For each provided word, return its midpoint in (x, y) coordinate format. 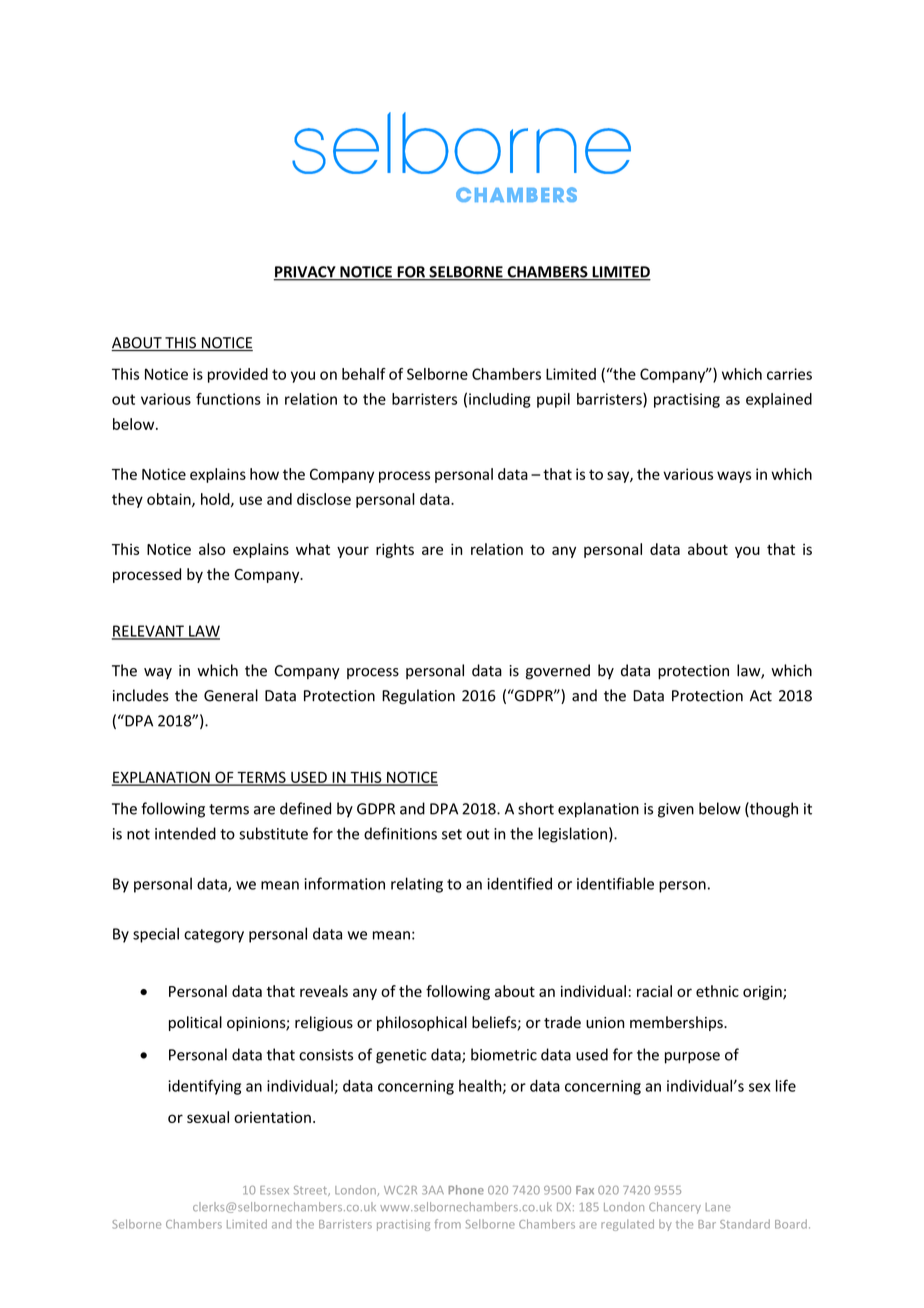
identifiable (615, 883)
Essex (274, 1190)
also (212, 549)
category (214, 936)
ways (734, 477)
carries (789, 374)
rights (395, 550)
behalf (364, 374)
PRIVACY (306, 273)
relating (417, 885)
